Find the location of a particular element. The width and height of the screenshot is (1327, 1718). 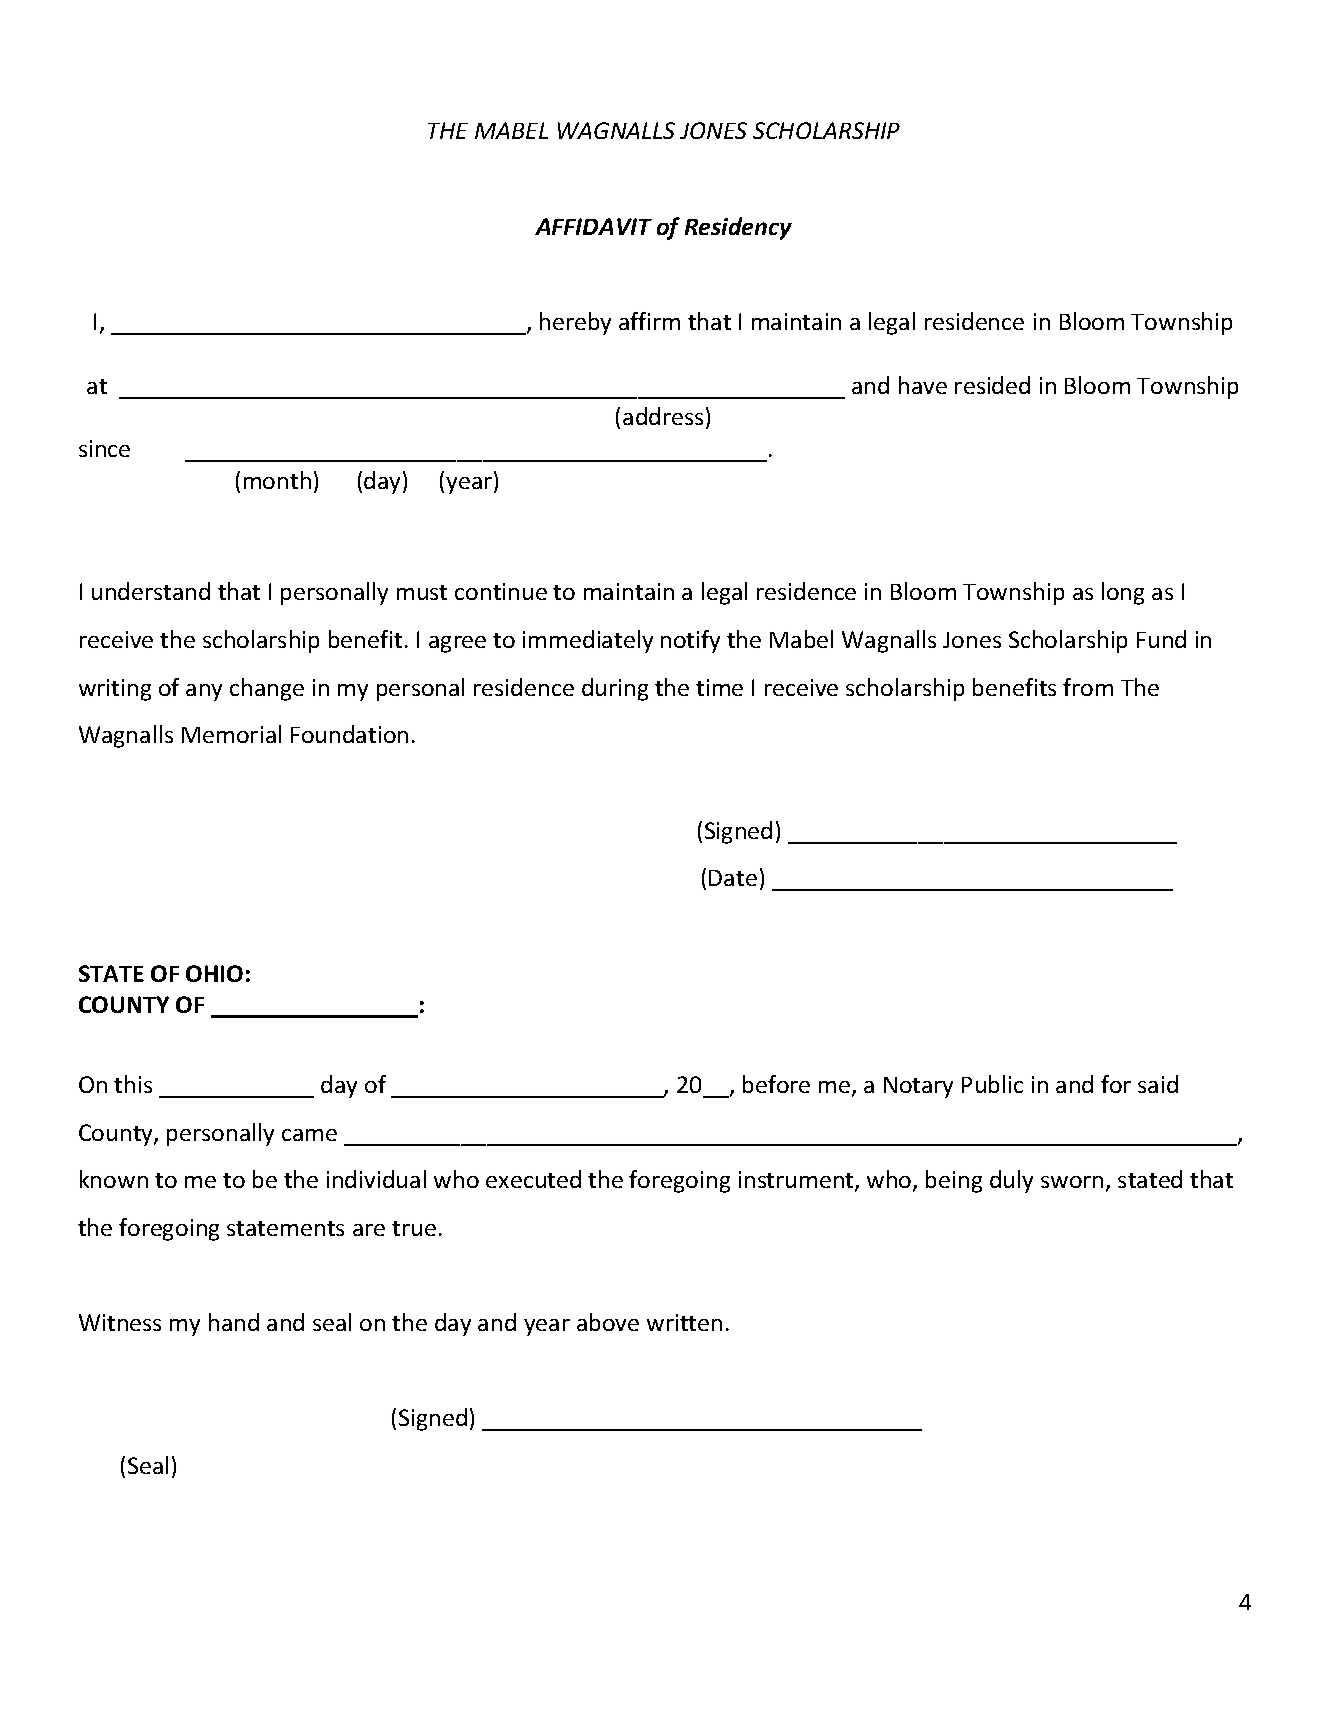

OHIO is located at coordinates (214, 973).
